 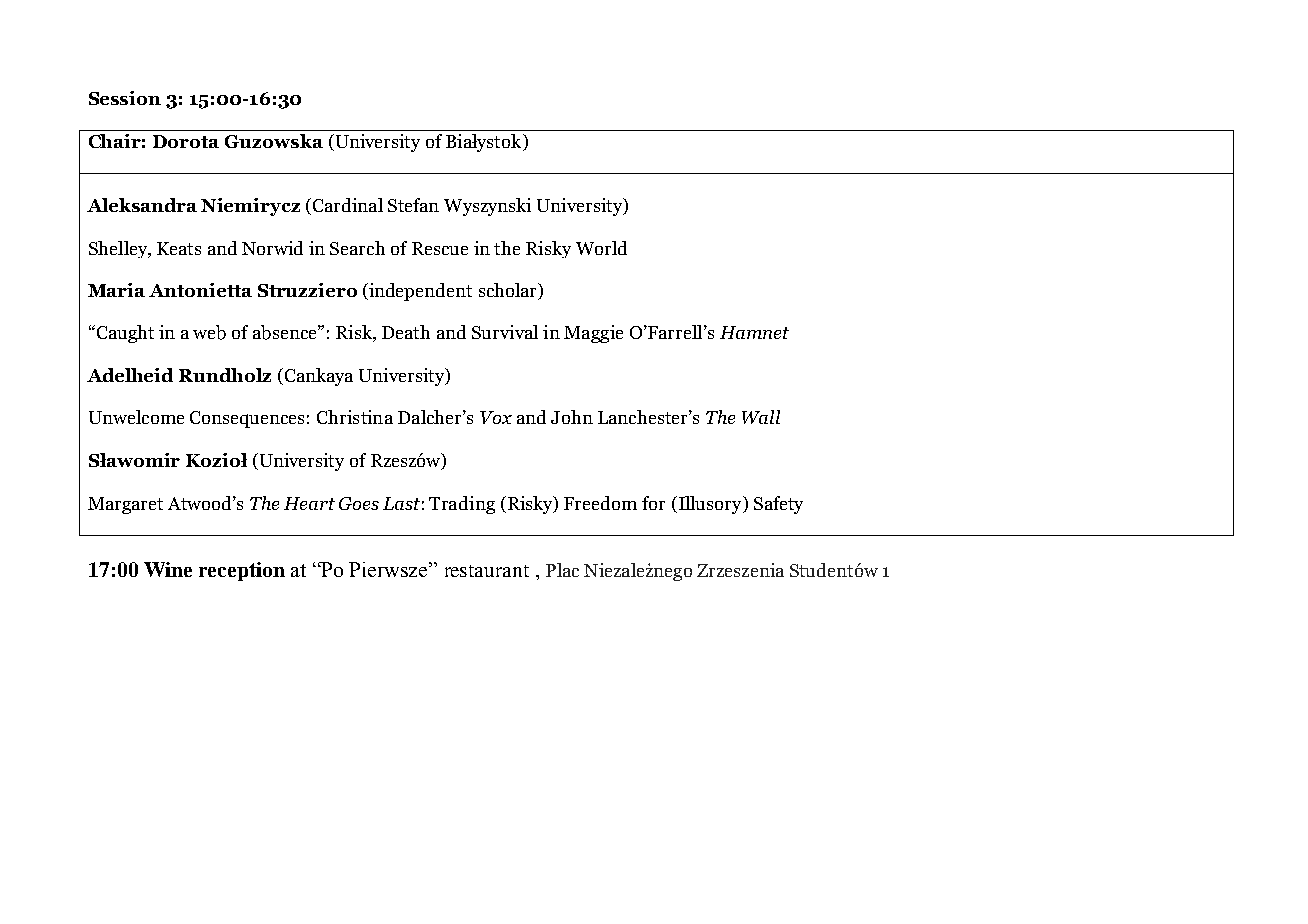 What do you see at coordinates (125, 98) in the page?
I see `Session` at bounding box center [125, 98].
